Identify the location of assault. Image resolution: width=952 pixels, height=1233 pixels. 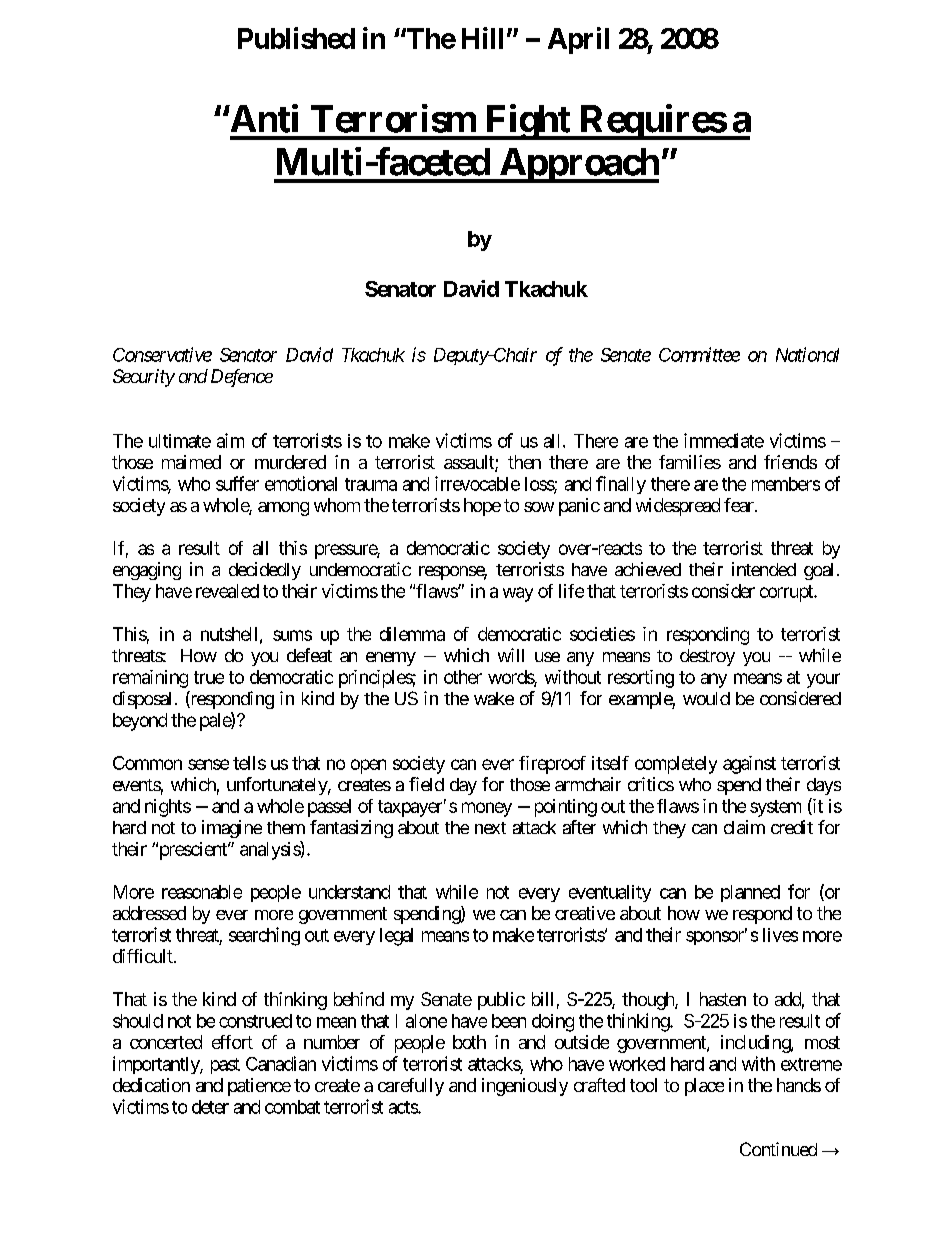
(470, 463).
